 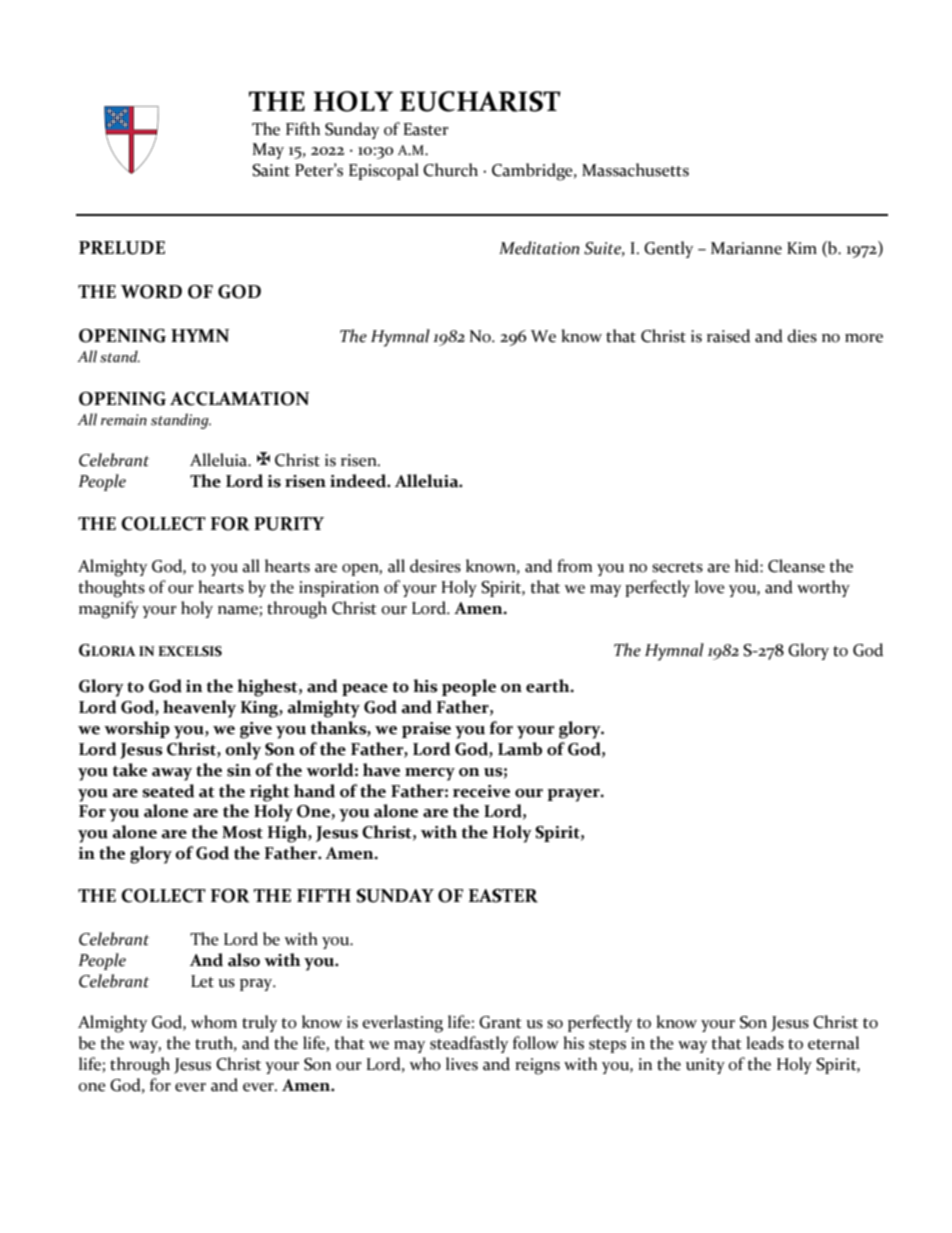 What do you see at coordinates (199, 709) in the screenshot?
I see `heavenly` at bounding box center [199, 709].
